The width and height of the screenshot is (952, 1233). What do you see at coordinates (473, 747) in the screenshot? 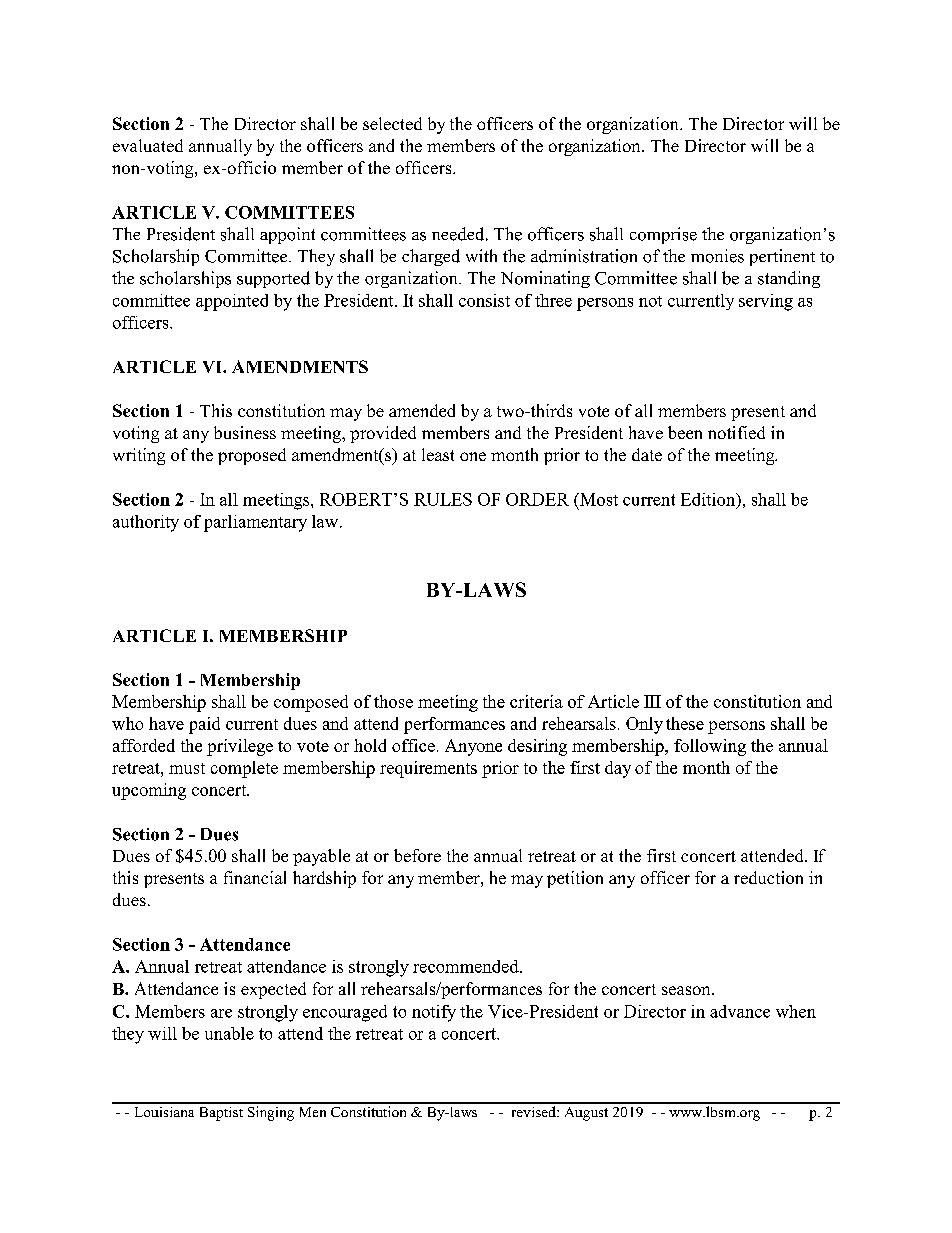
I see `Anyone` at bounding box center [473, 747].
